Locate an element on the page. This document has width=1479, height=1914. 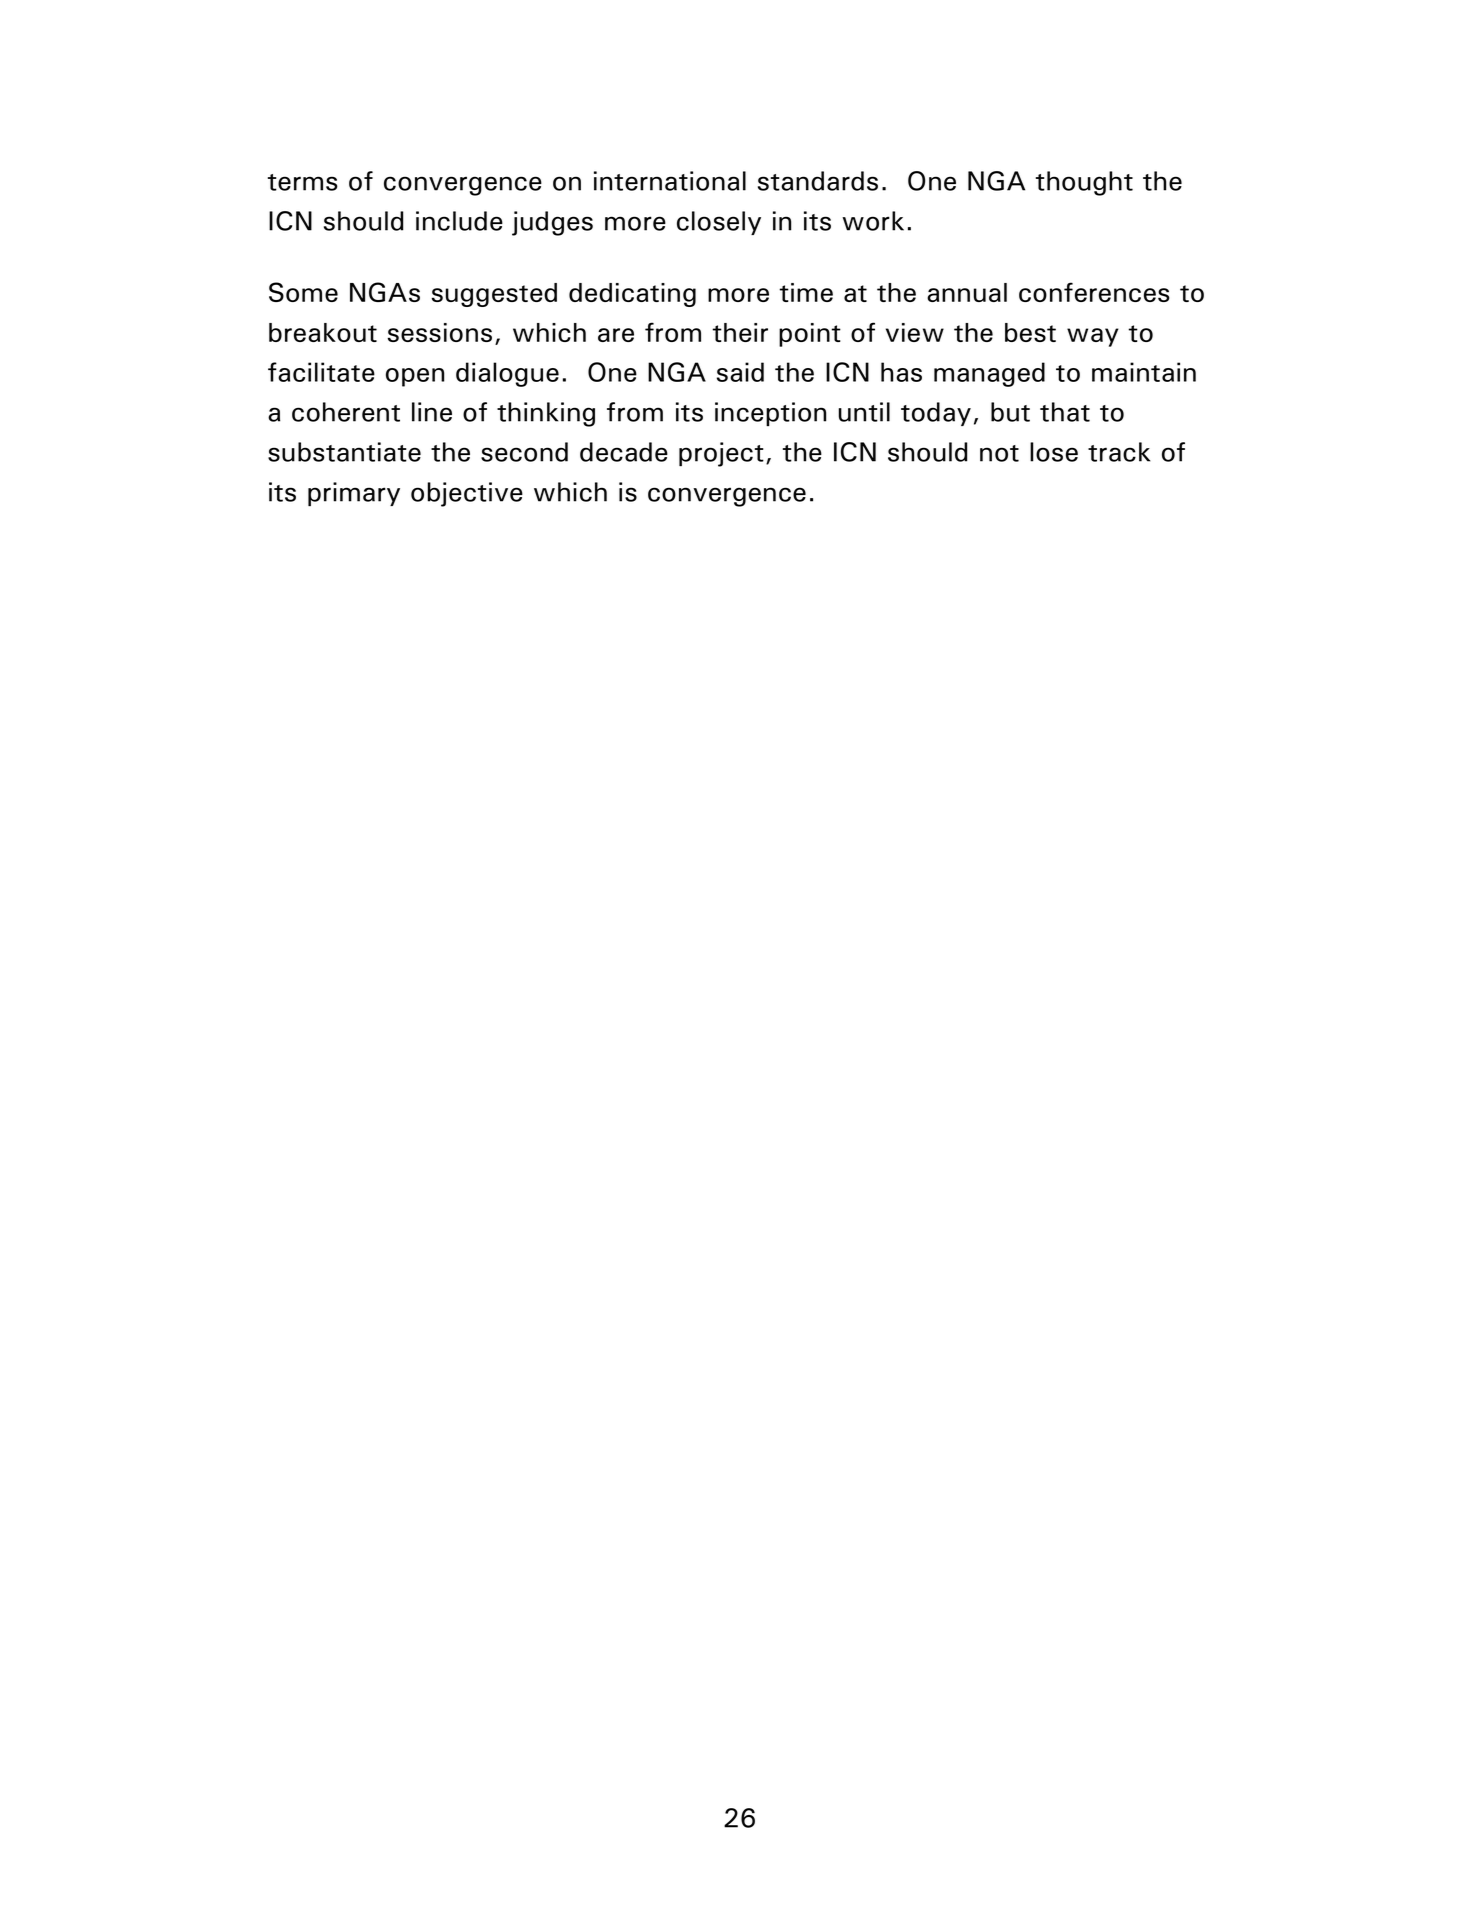
best is located at coordinates (1030, 332).
